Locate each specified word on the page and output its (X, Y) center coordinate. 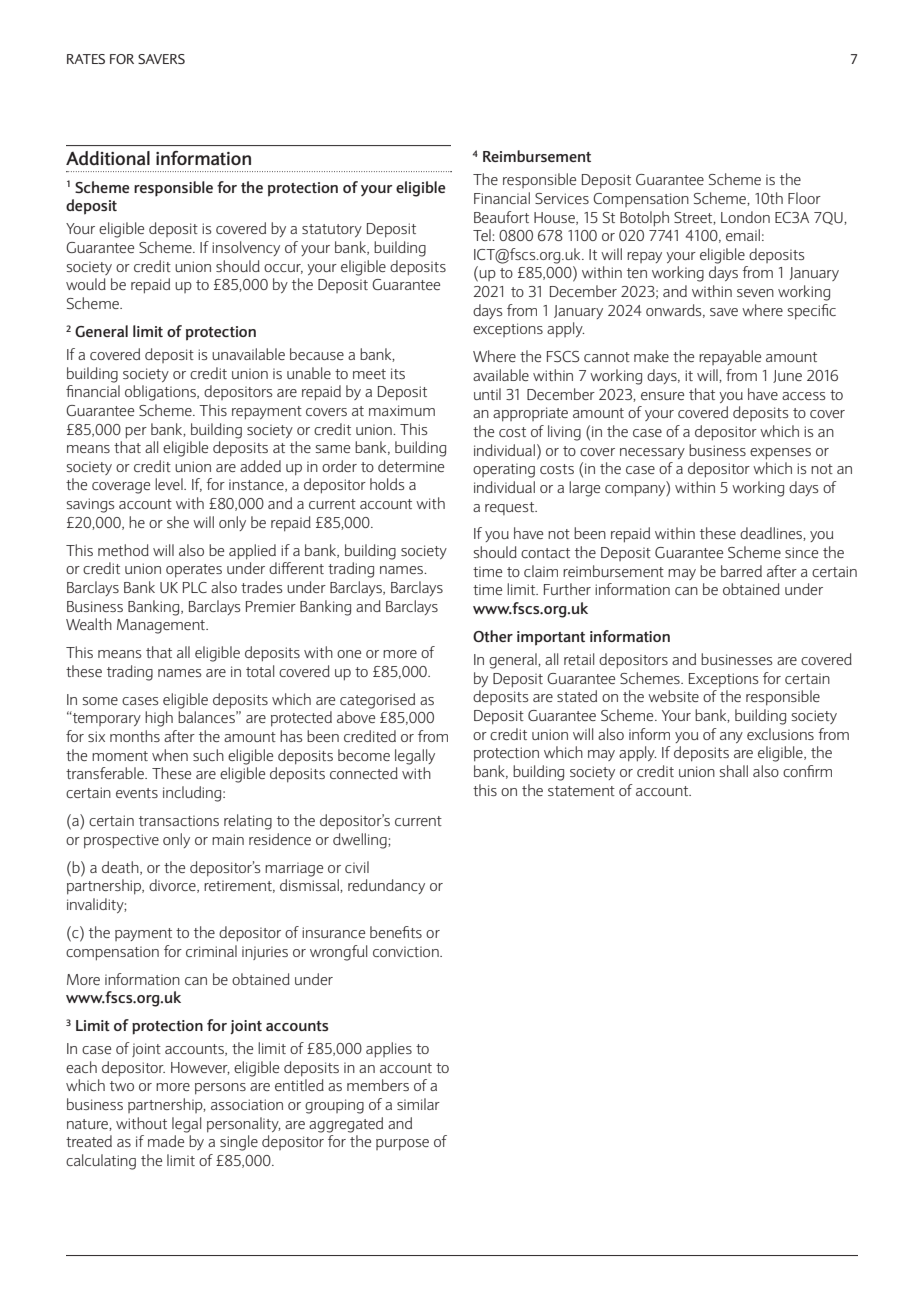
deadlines (772, 534)
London (745, 217)
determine (411, 466)
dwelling (361, 841)
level (170, 484)
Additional (108, 158)
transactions (179, 820)
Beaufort (501, 217)
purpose (402, 1145)
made (166, 1141)
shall (734, 771)
